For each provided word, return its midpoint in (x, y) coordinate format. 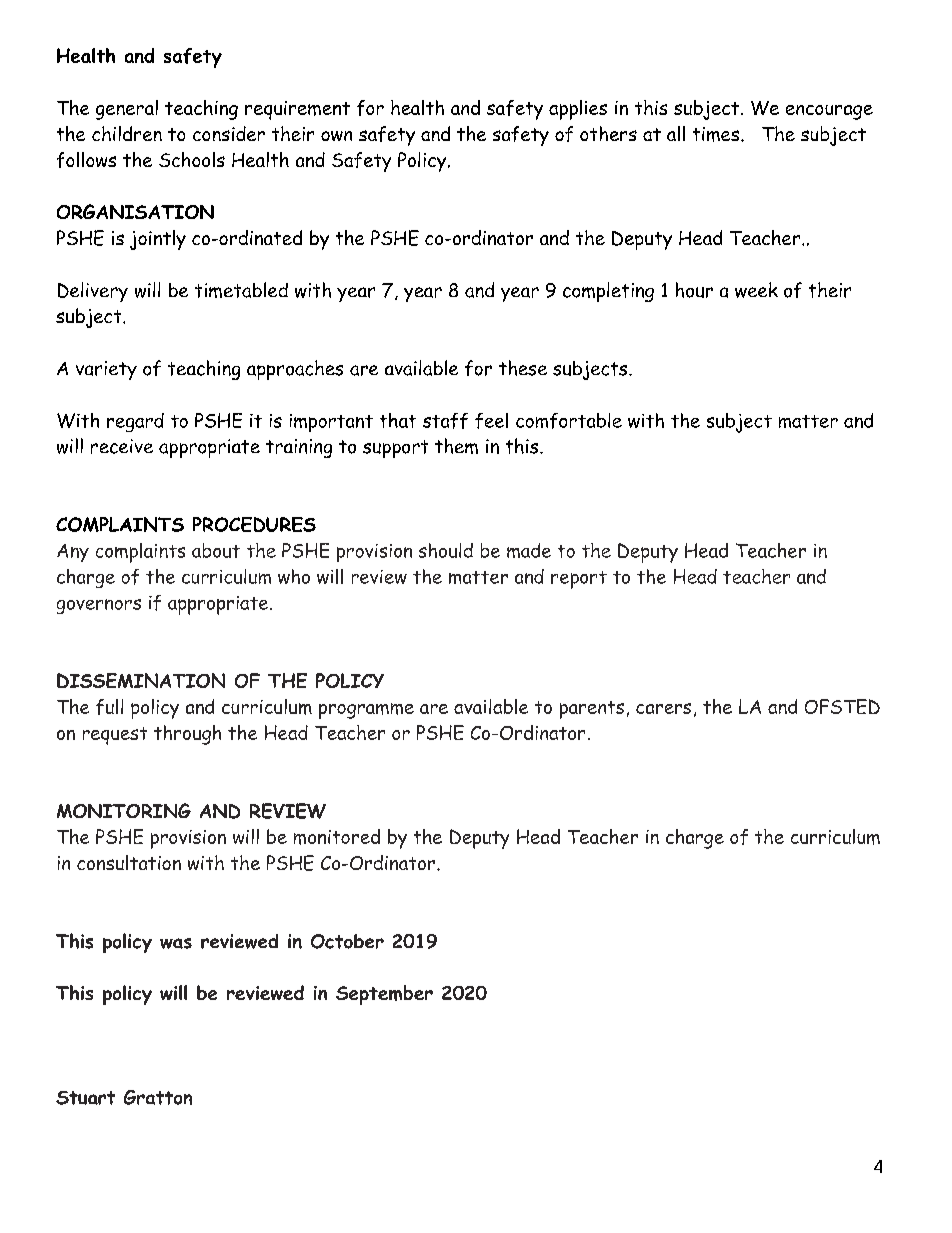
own (336, 136)
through (187, 735)
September (384, 995)
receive (122, 446)
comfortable (569, 421)
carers (663, 708)
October (347, 941)
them (456, 446)
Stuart (85, 1098)
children (127, 133)
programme (366, 711)
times (717, 134)
